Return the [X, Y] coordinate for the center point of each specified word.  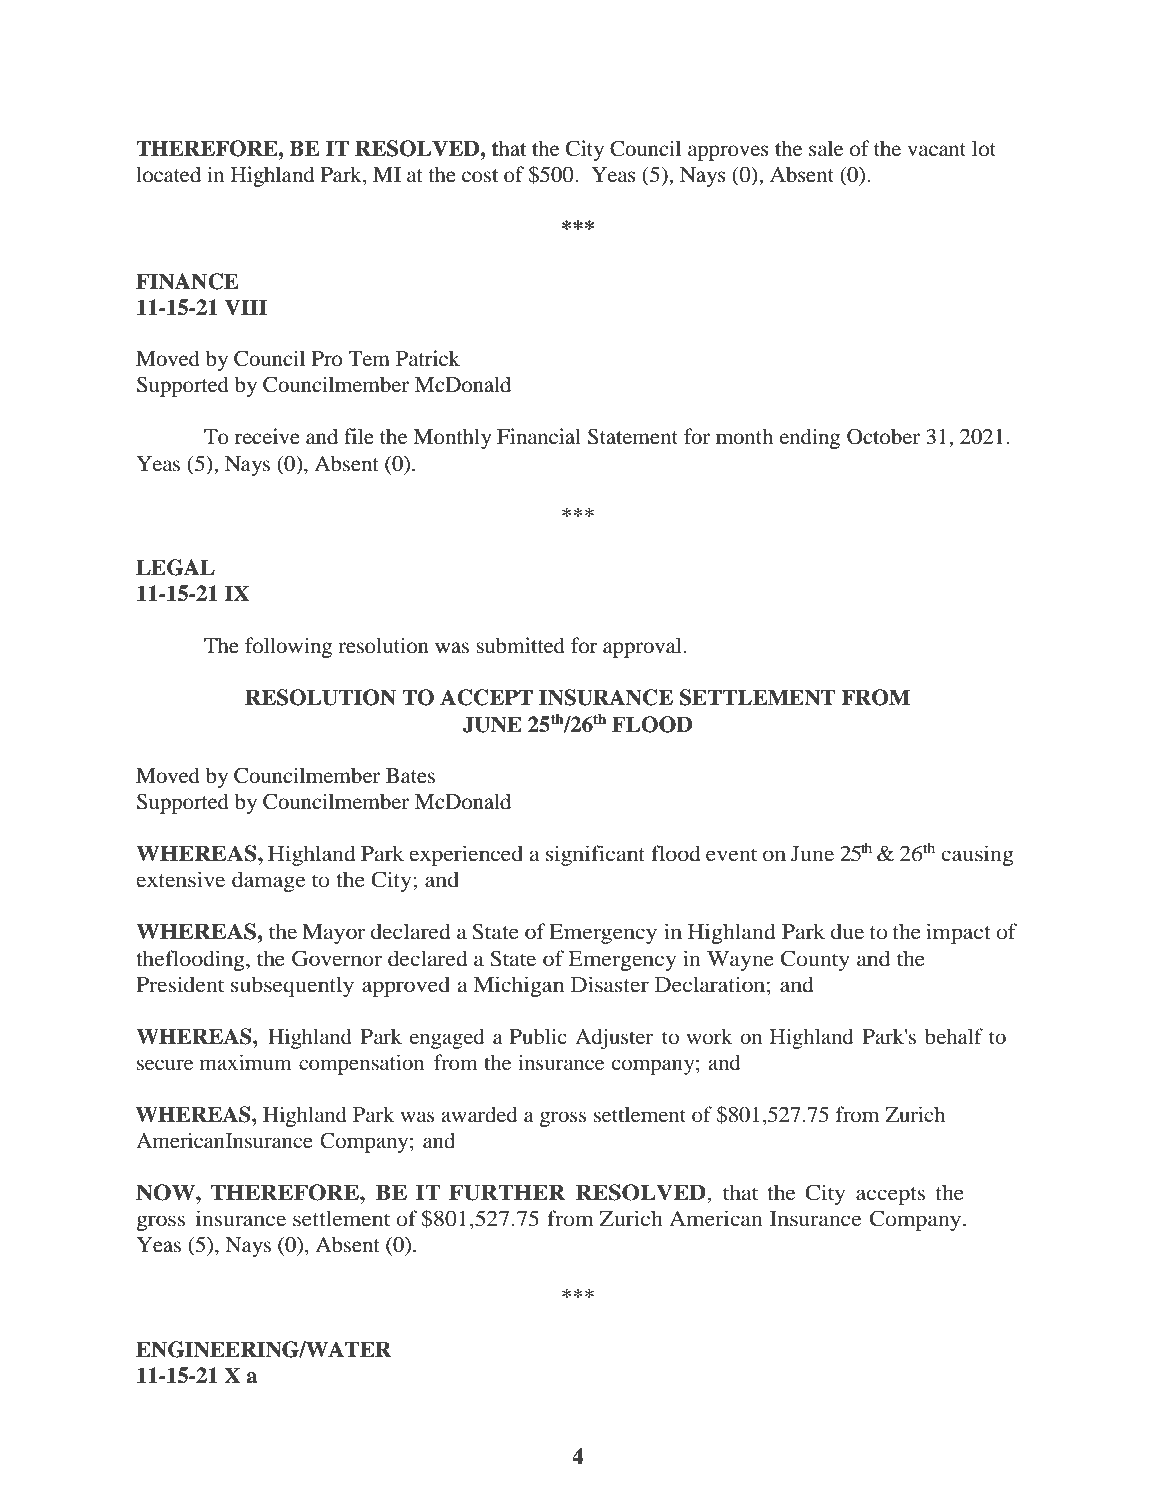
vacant [936, 150]
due [847, 931]
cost [480, 176]
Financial [539, 436]
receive [267, 436]
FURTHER [507, 1192]
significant [595, 855]
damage [269, 881]
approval [643, 647]
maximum [246, 1062]
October [883, 436]
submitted [520, 645]
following [288, 647]
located [168, 174]
